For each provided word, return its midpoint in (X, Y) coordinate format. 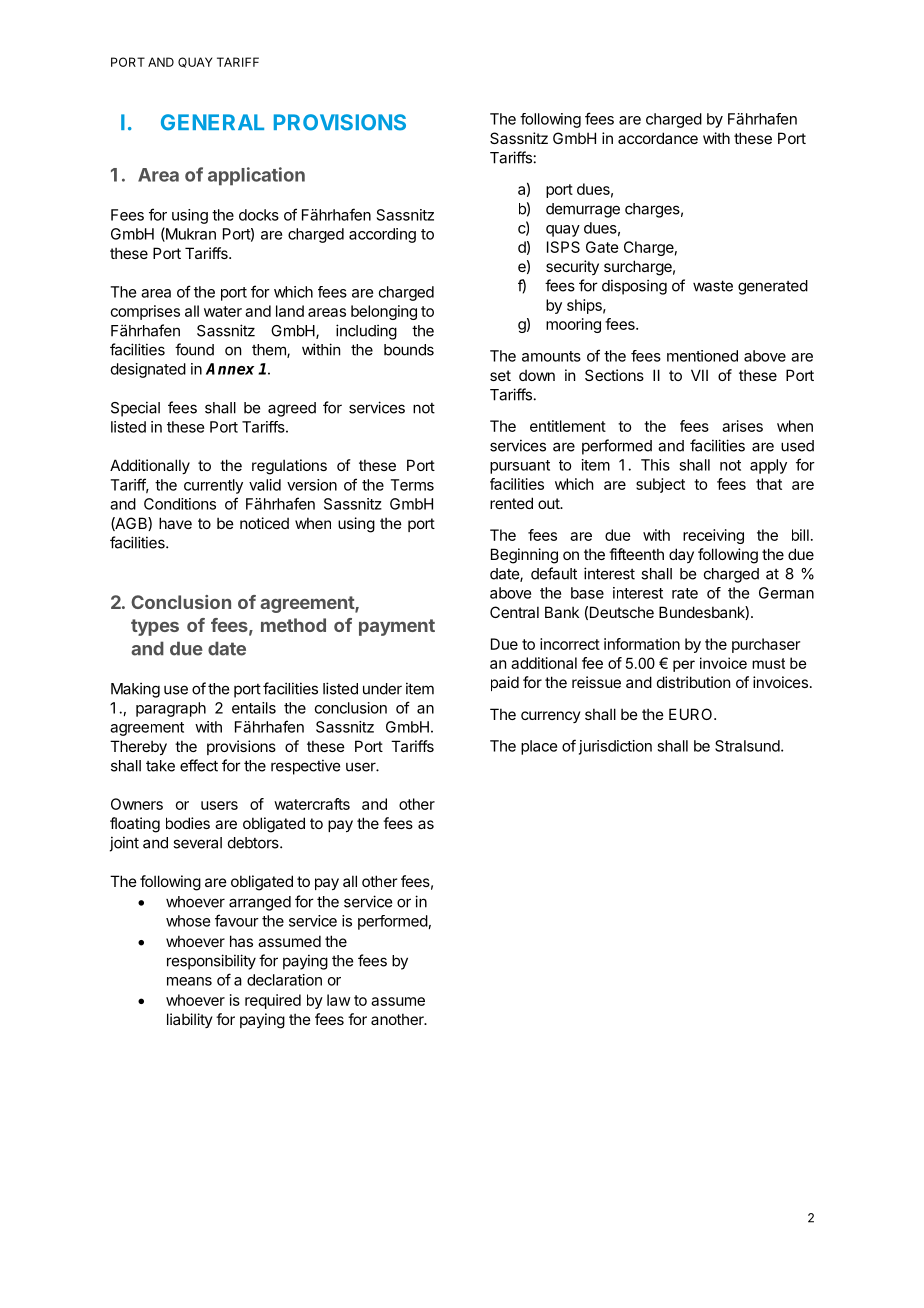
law (338, 1000)
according (382, 235)
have (175, 523)
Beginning (524, 556)
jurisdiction (615, 747)
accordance (658, 138)
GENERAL (212, 122)
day (681, 555)
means (189, 981)
